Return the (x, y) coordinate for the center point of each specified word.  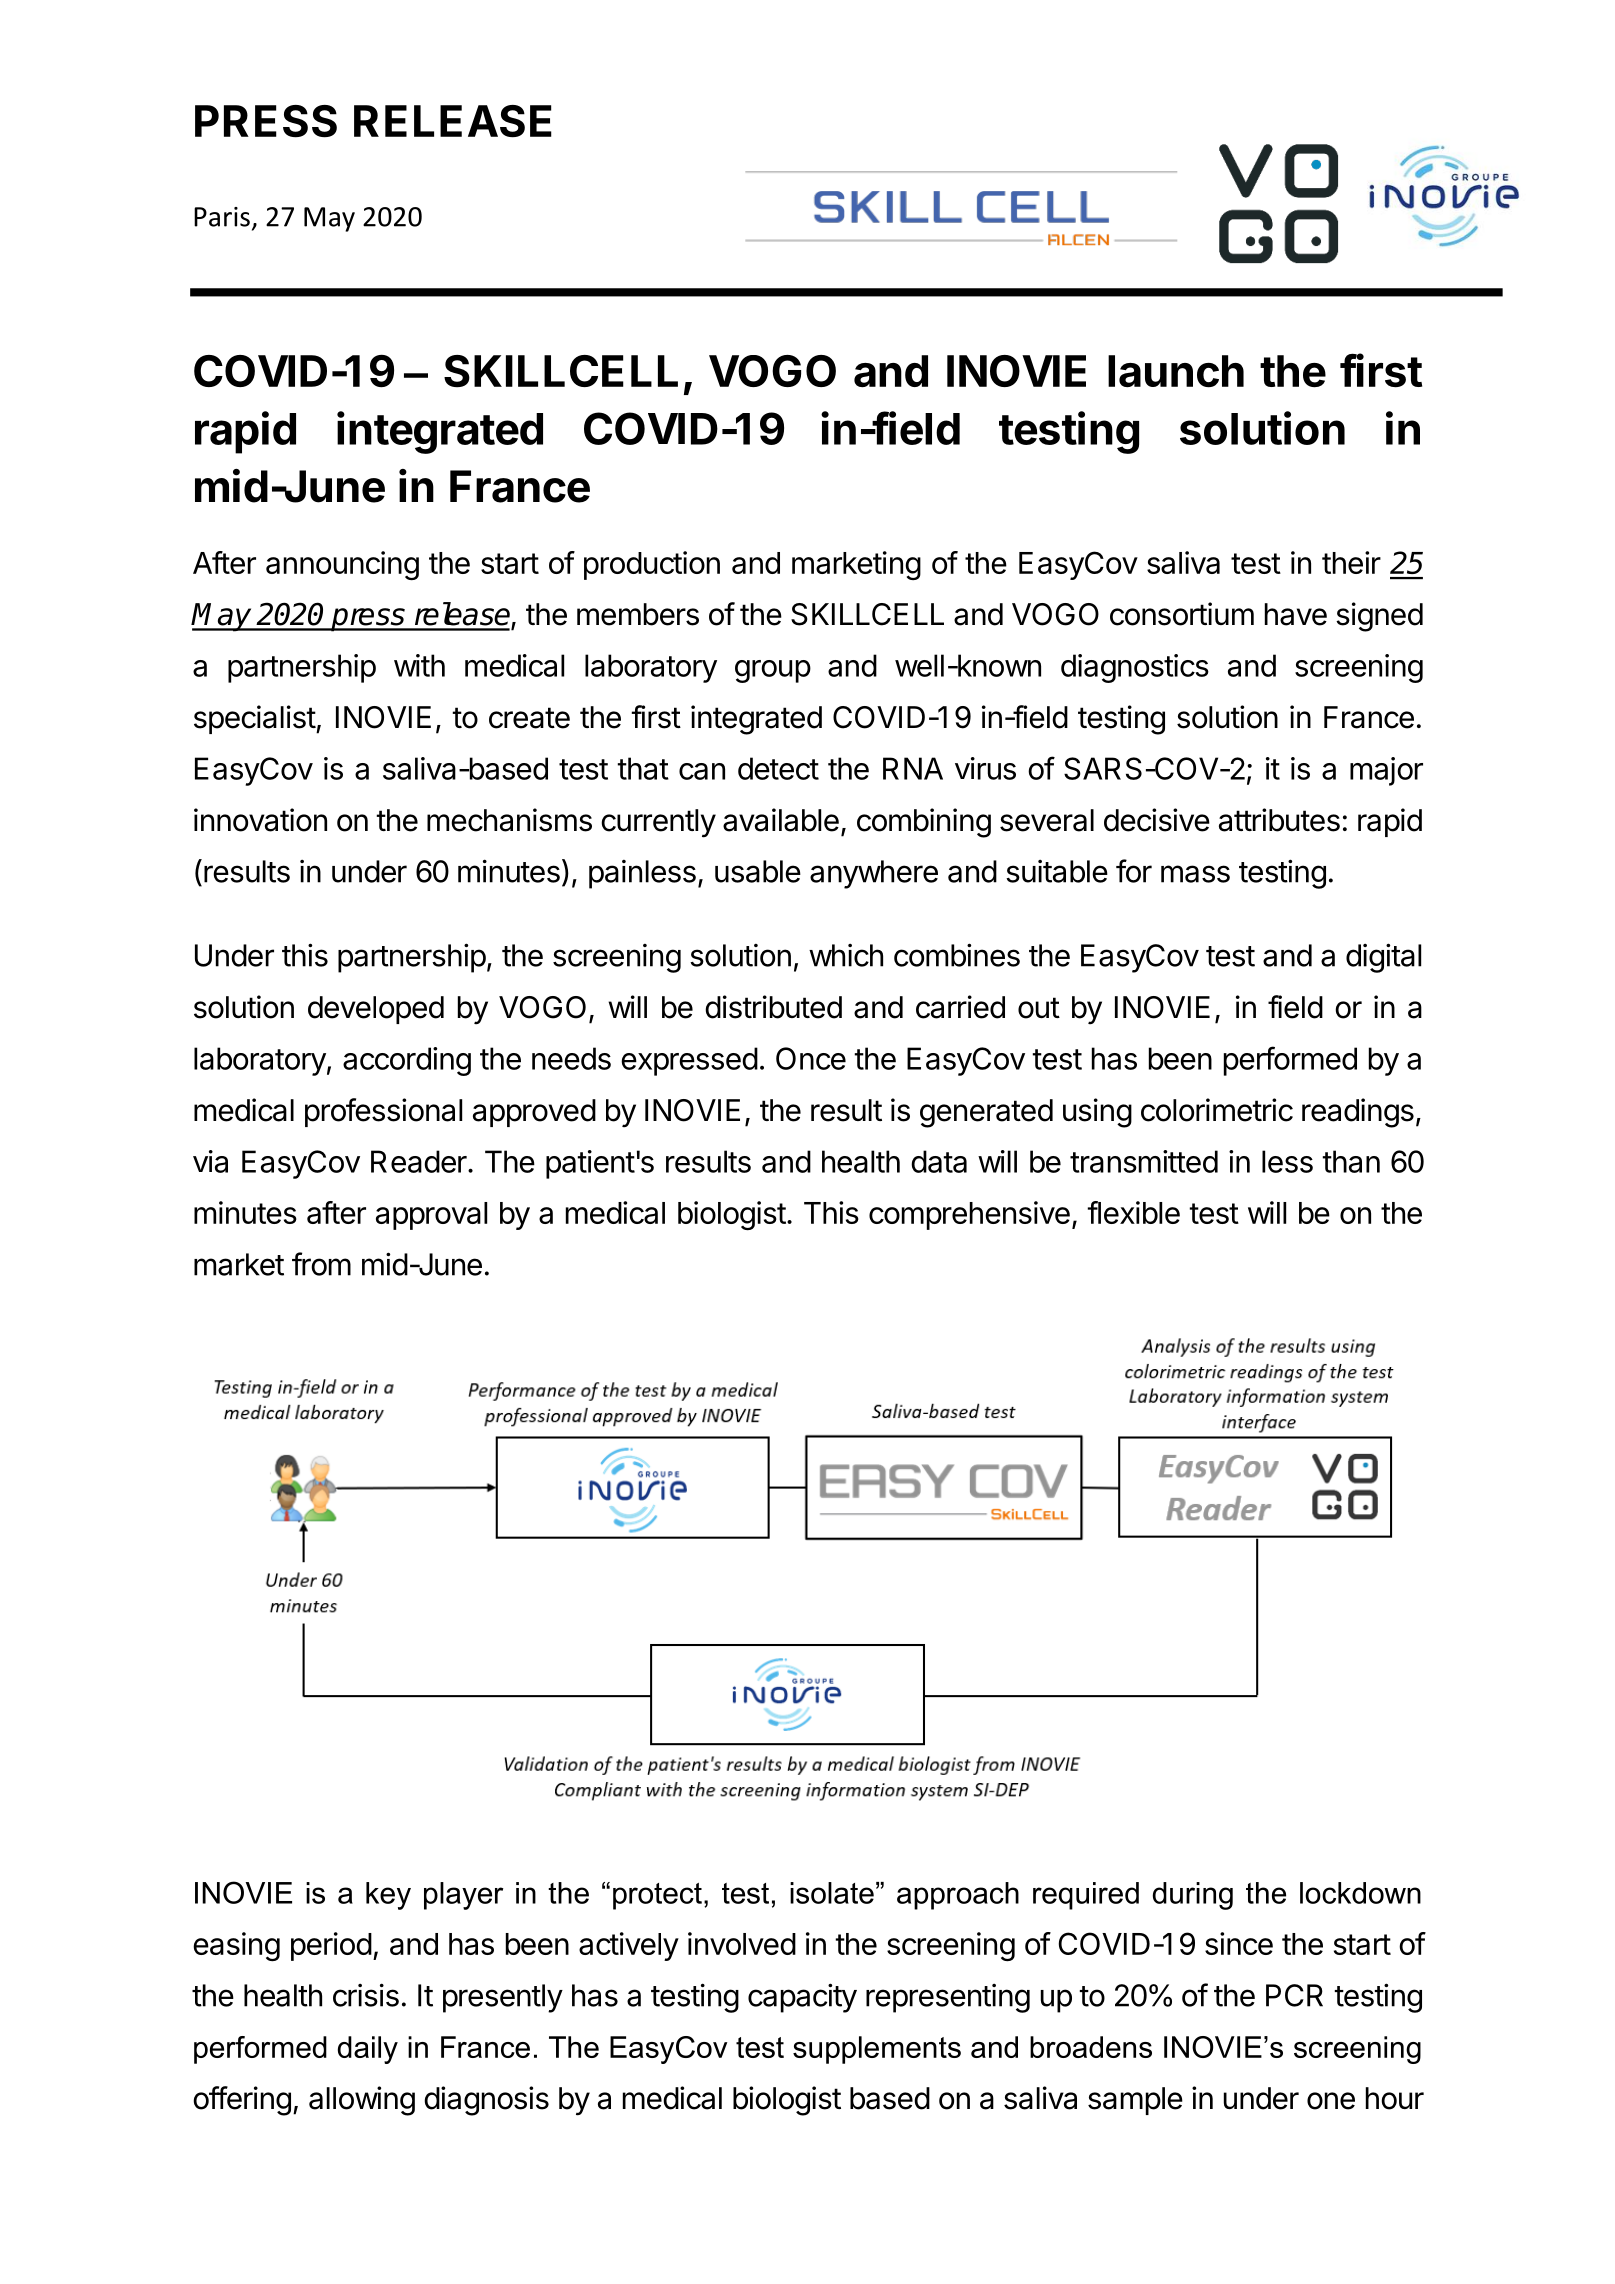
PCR (1294, 1995)
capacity (802, 1998)
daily (368, 2050)
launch (1176, 371)
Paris (222, 217)
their (1351, 562)
